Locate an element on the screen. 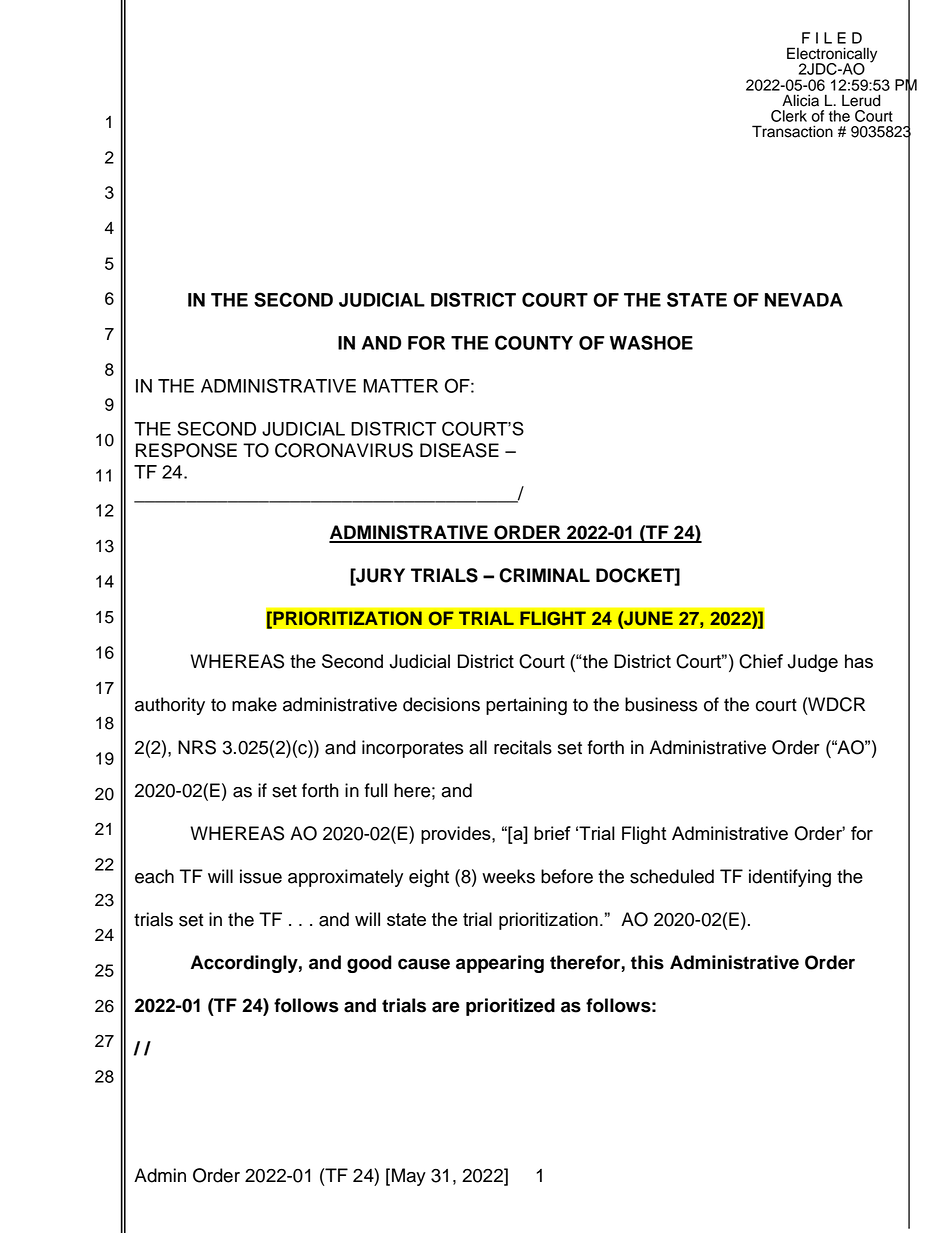 Image resolution: width=952 pixels, height=1233 pixels. May is located at coordinates (409, 1177).
